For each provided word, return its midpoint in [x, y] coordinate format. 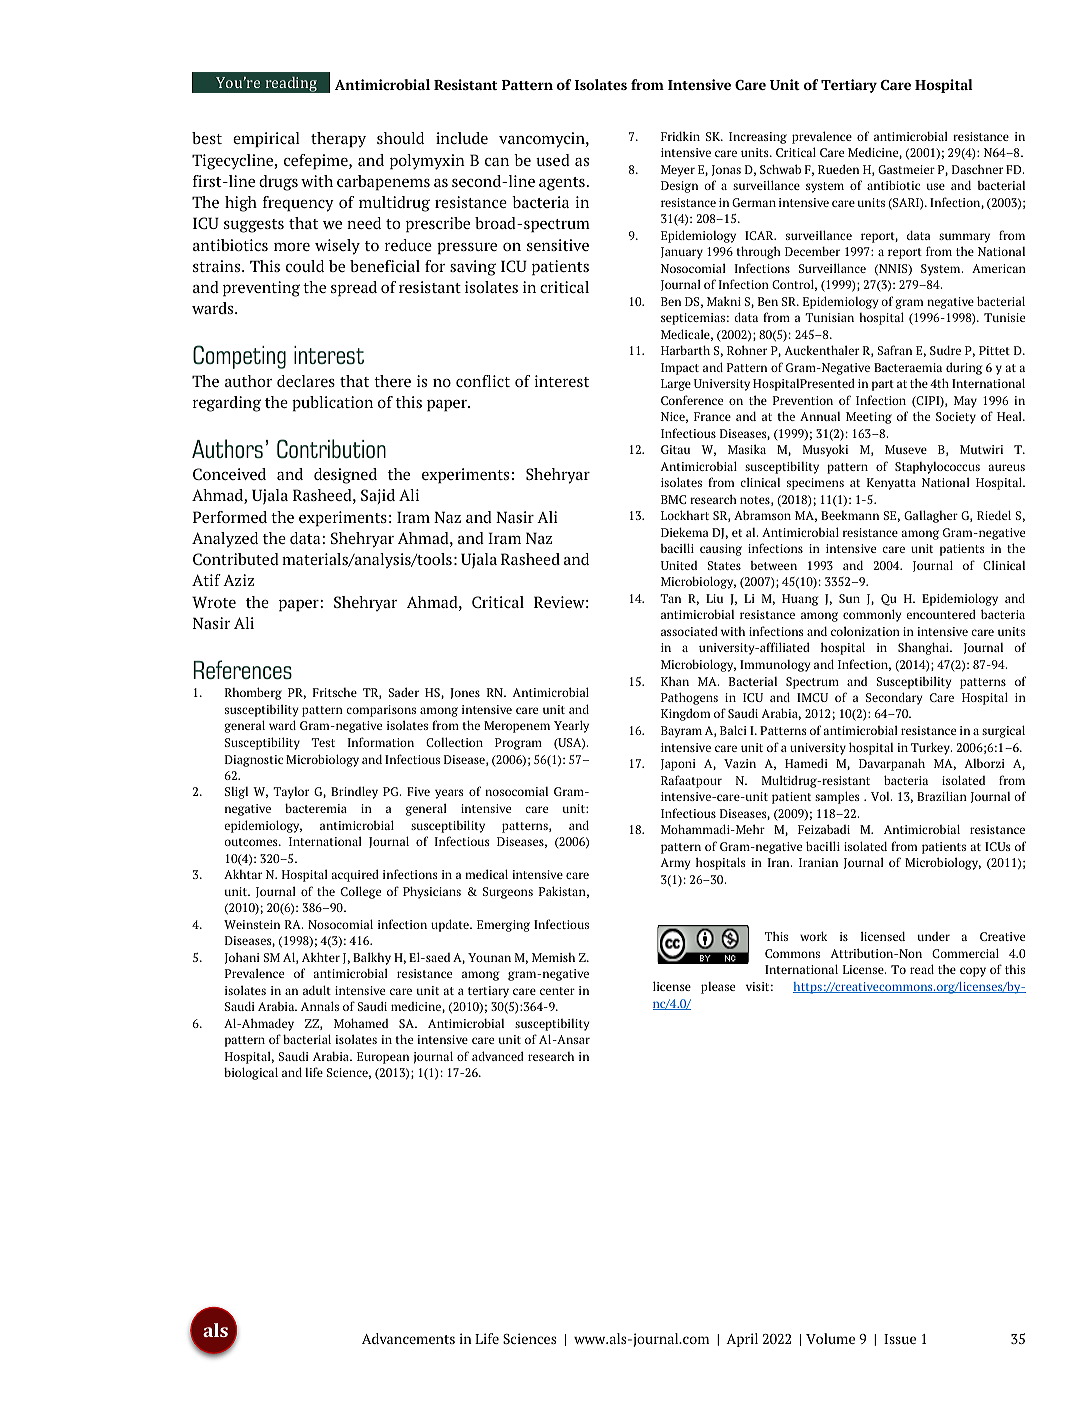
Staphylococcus [937, 468]
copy [973, 972]
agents [563, 184]
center [557, 991]
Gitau [675, 449]
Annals [320, 1006]
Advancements [408, 1338]
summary [964, 238]
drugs [278, 183]
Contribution [331, 448]
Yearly [571, 726]
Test [323, 742]
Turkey [931, 748]
